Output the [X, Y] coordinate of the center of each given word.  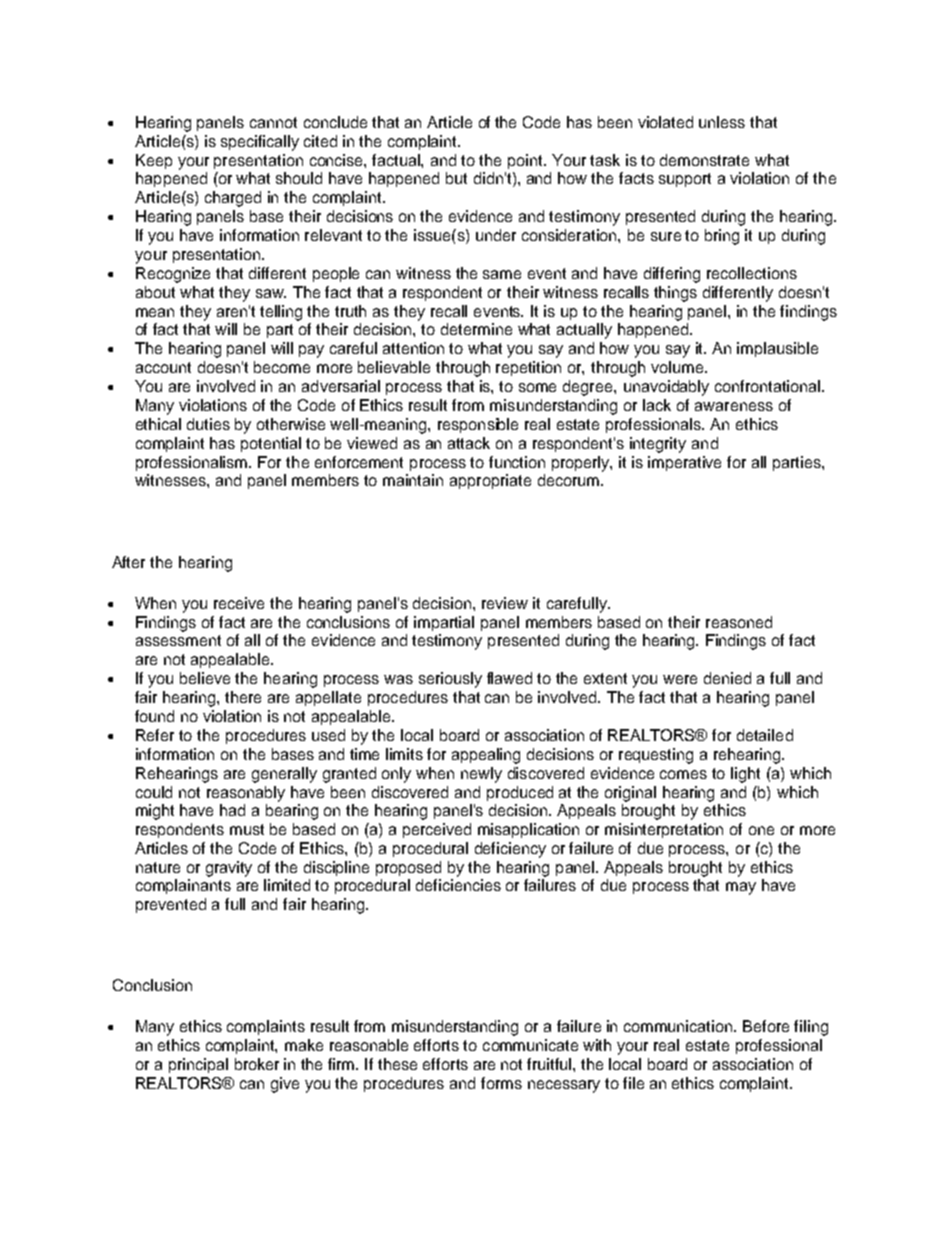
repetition [528, 368]
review [505, 603]
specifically [260, 143]
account [163, 367]
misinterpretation [664, 830]
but [456, 178]
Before [766, 1026]
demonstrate [704, 160]
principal [198, 1065]
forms [501, 1083]
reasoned [739, 622]
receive [239, 603]
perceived [437, 830]
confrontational [769, 386]
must [247, 829]
